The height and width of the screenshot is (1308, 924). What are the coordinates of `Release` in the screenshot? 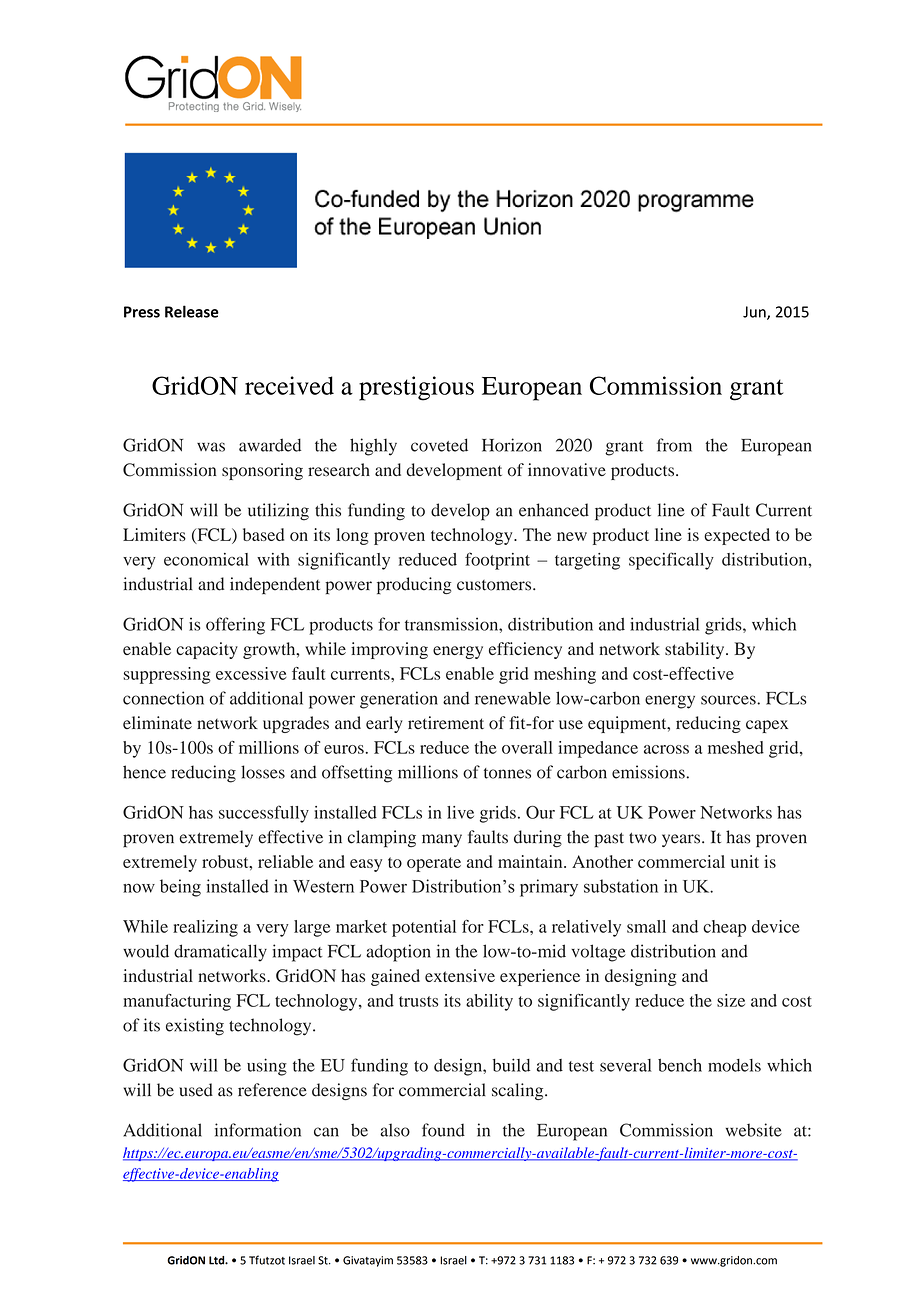 It's located at (192, 311).
